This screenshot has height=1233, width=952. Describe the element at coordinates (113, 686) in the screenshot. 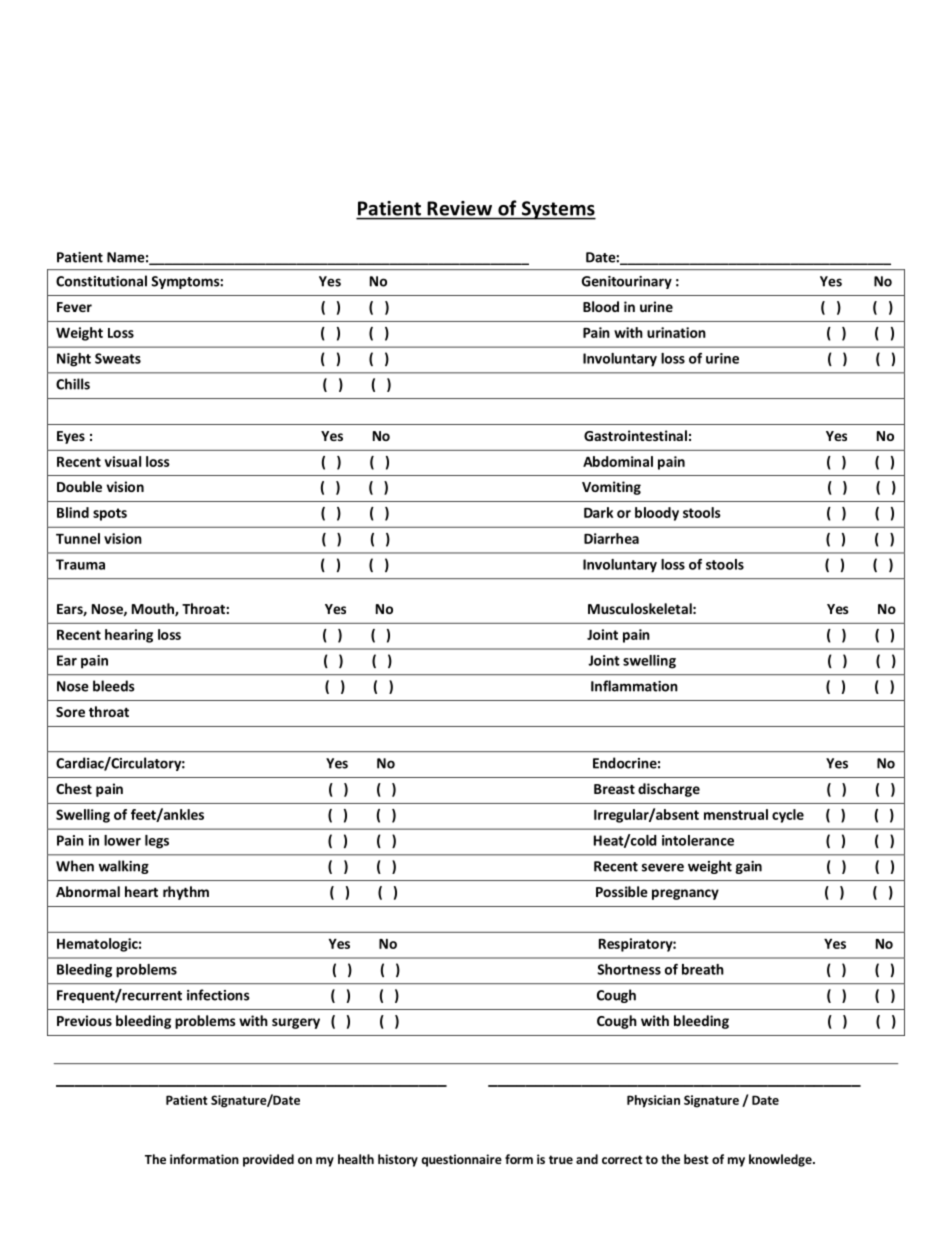

I see `bleeds` at that location.
